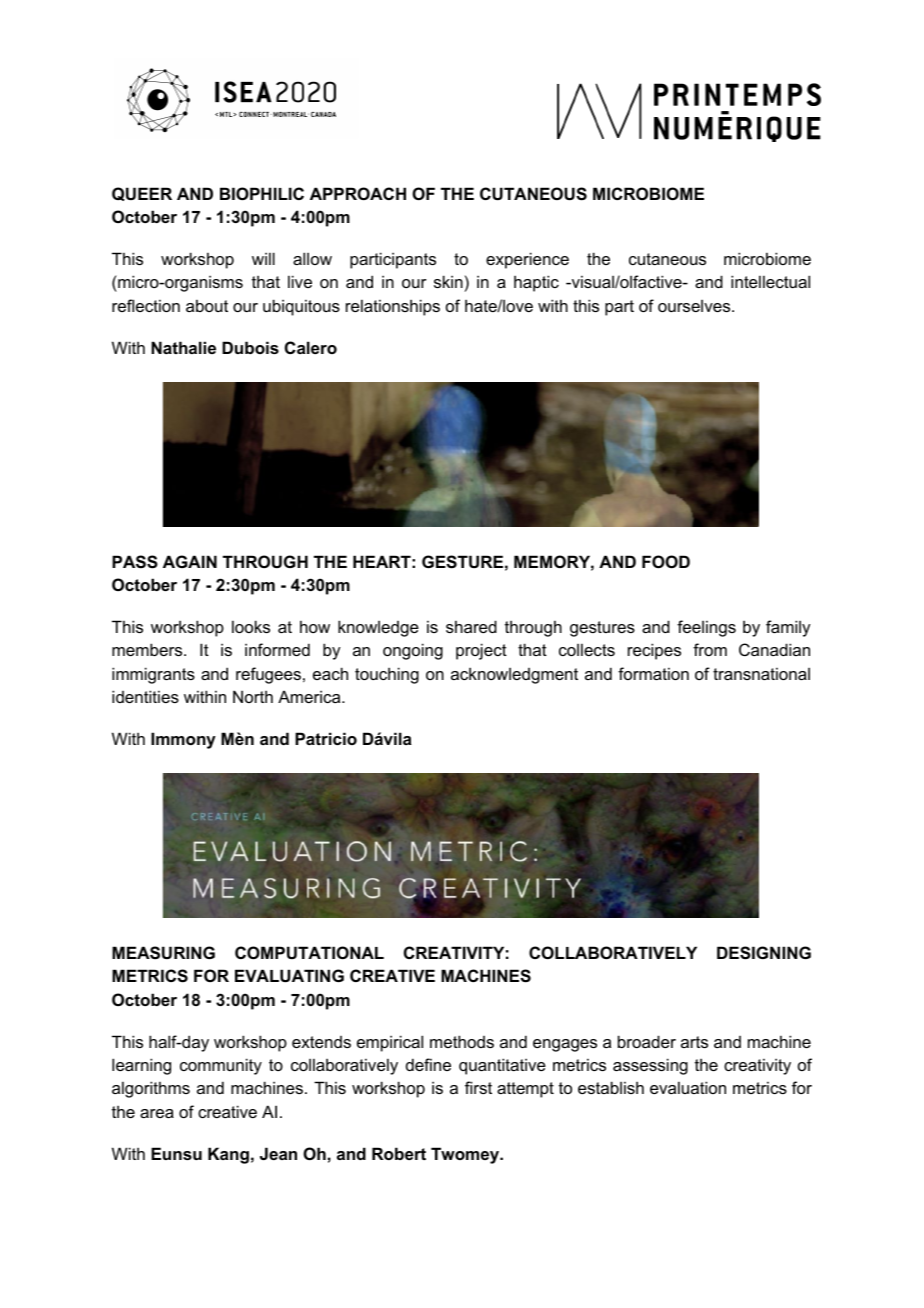  I want to click on COMPUTATIONAL, so click(309, 952).
